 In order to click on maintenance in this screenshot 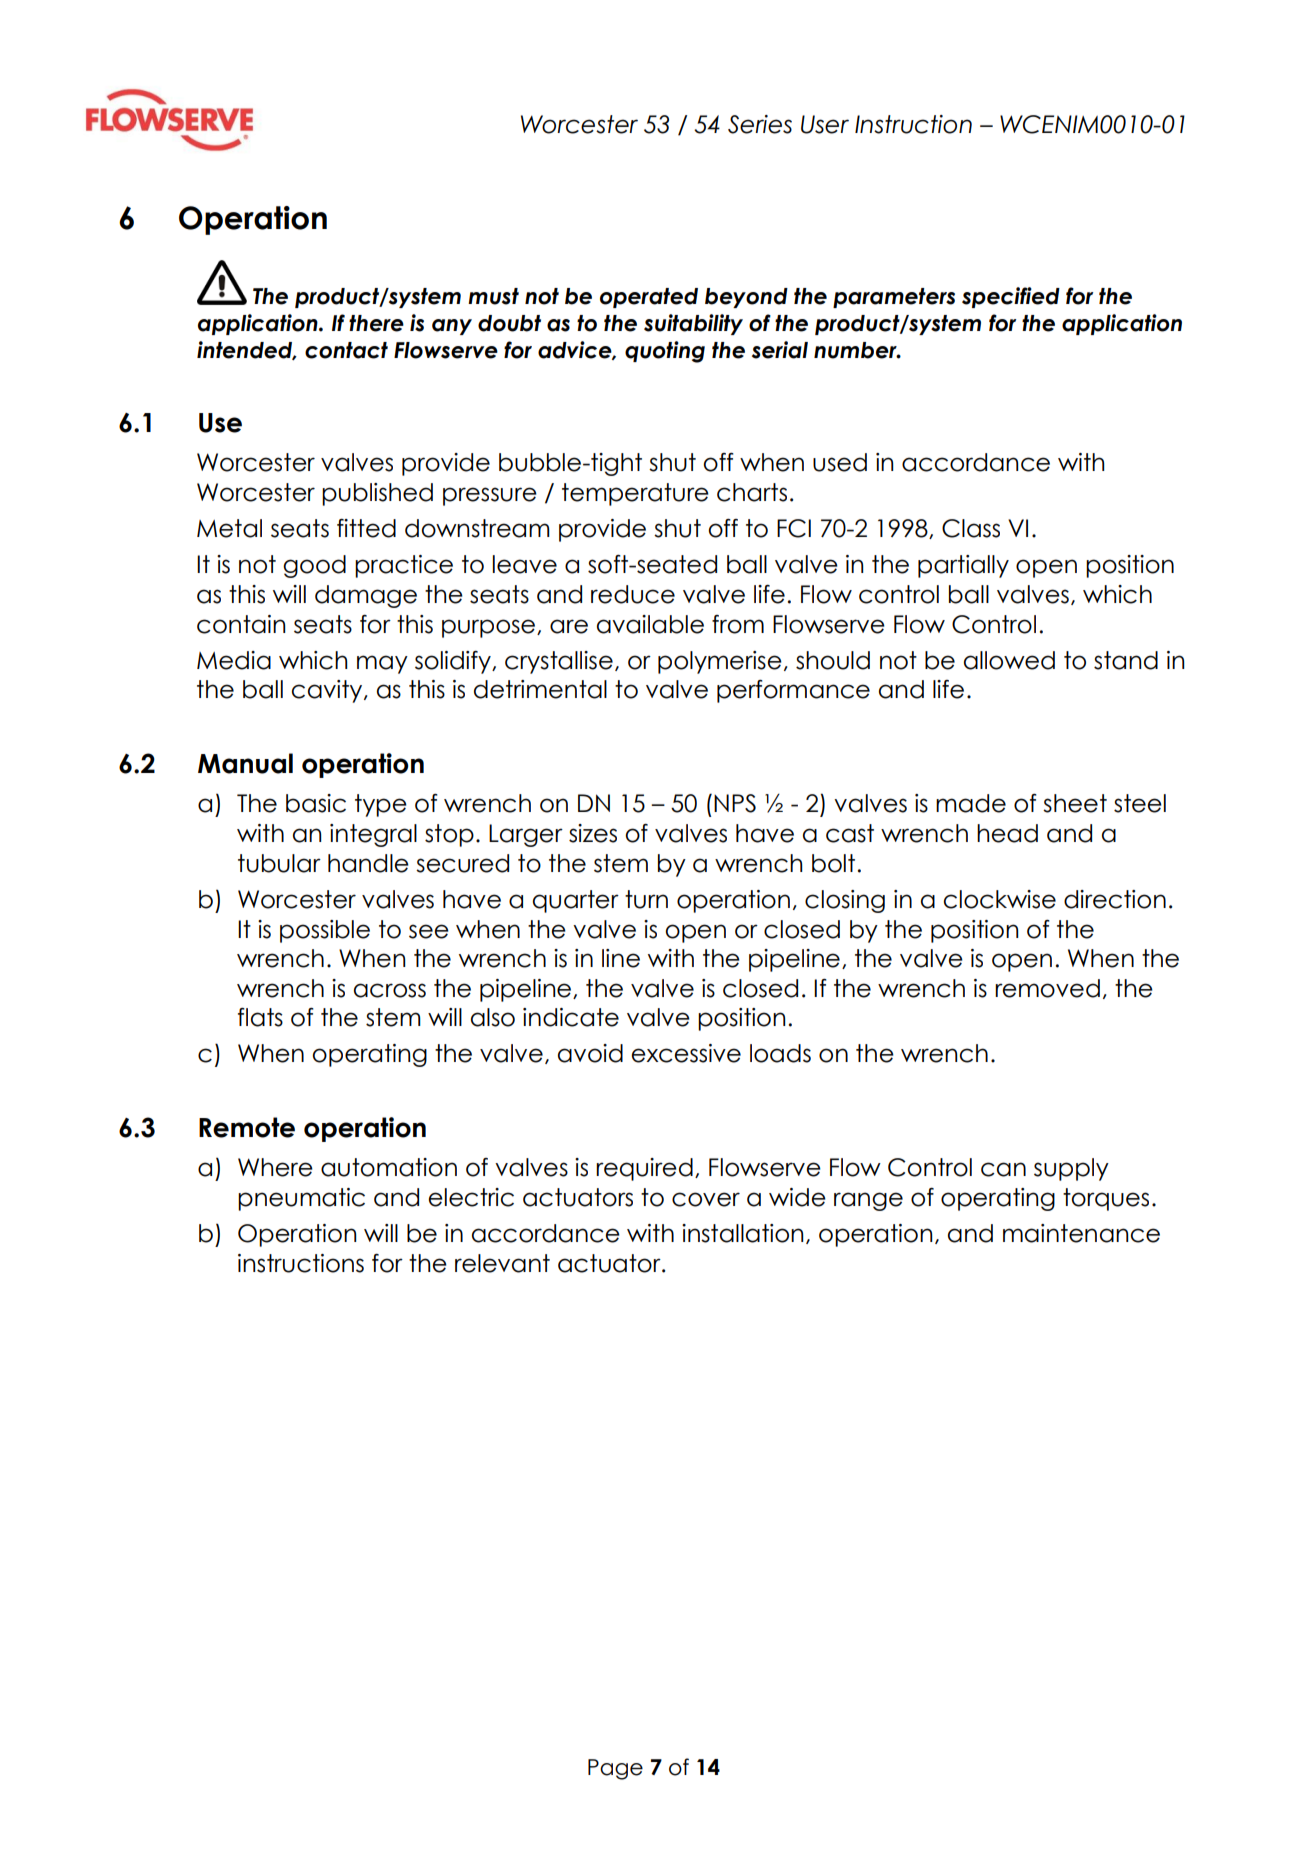, I will do `click(1081, 1233)`.
